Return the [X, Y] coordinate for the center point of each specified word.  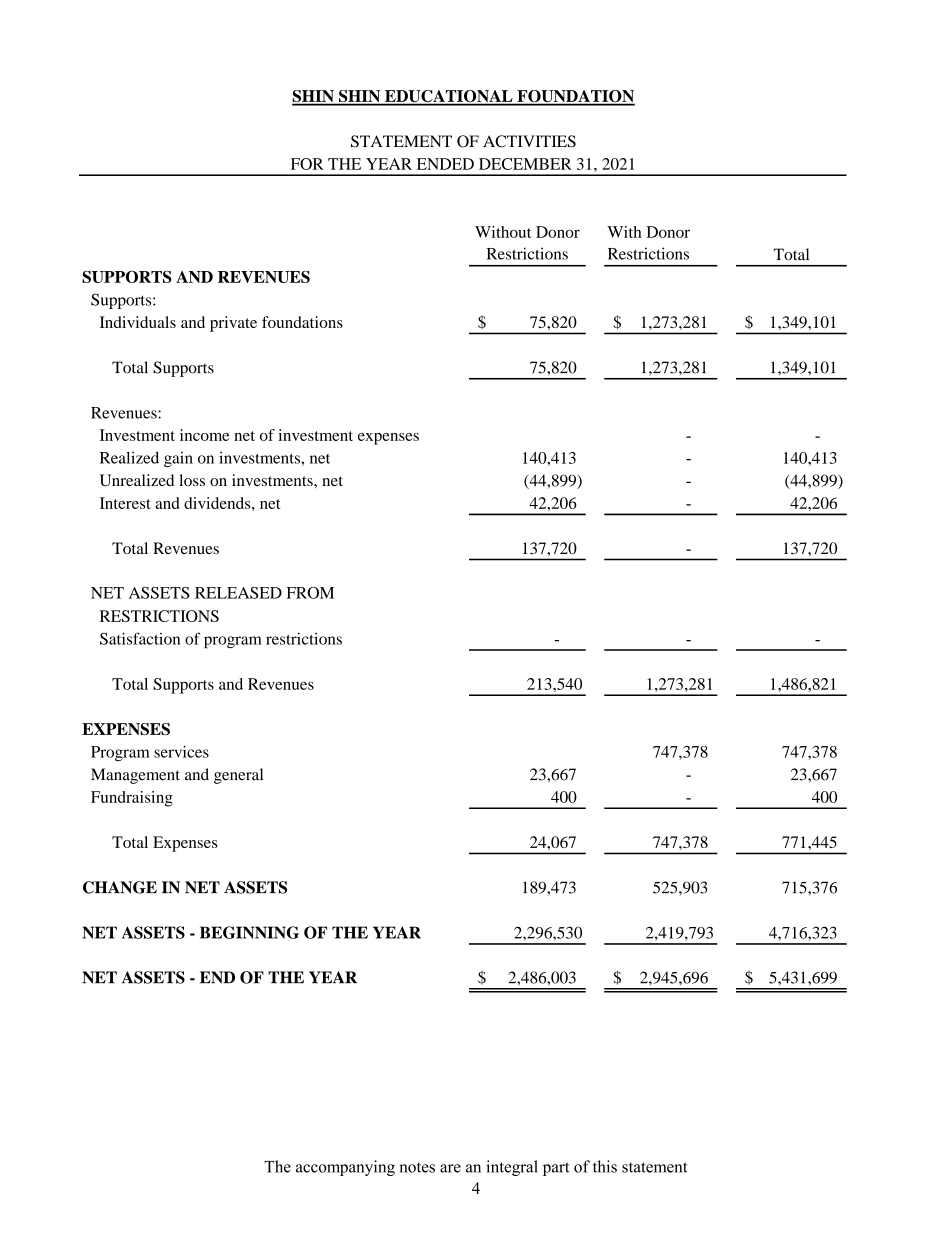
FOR [307, 164]
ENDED [445, 164]
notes [417, 1167]
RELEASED [238, 593]
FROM [310, 593]
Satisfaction [140, 638]
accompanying [345, 1168]
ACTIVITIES [529, 141]
